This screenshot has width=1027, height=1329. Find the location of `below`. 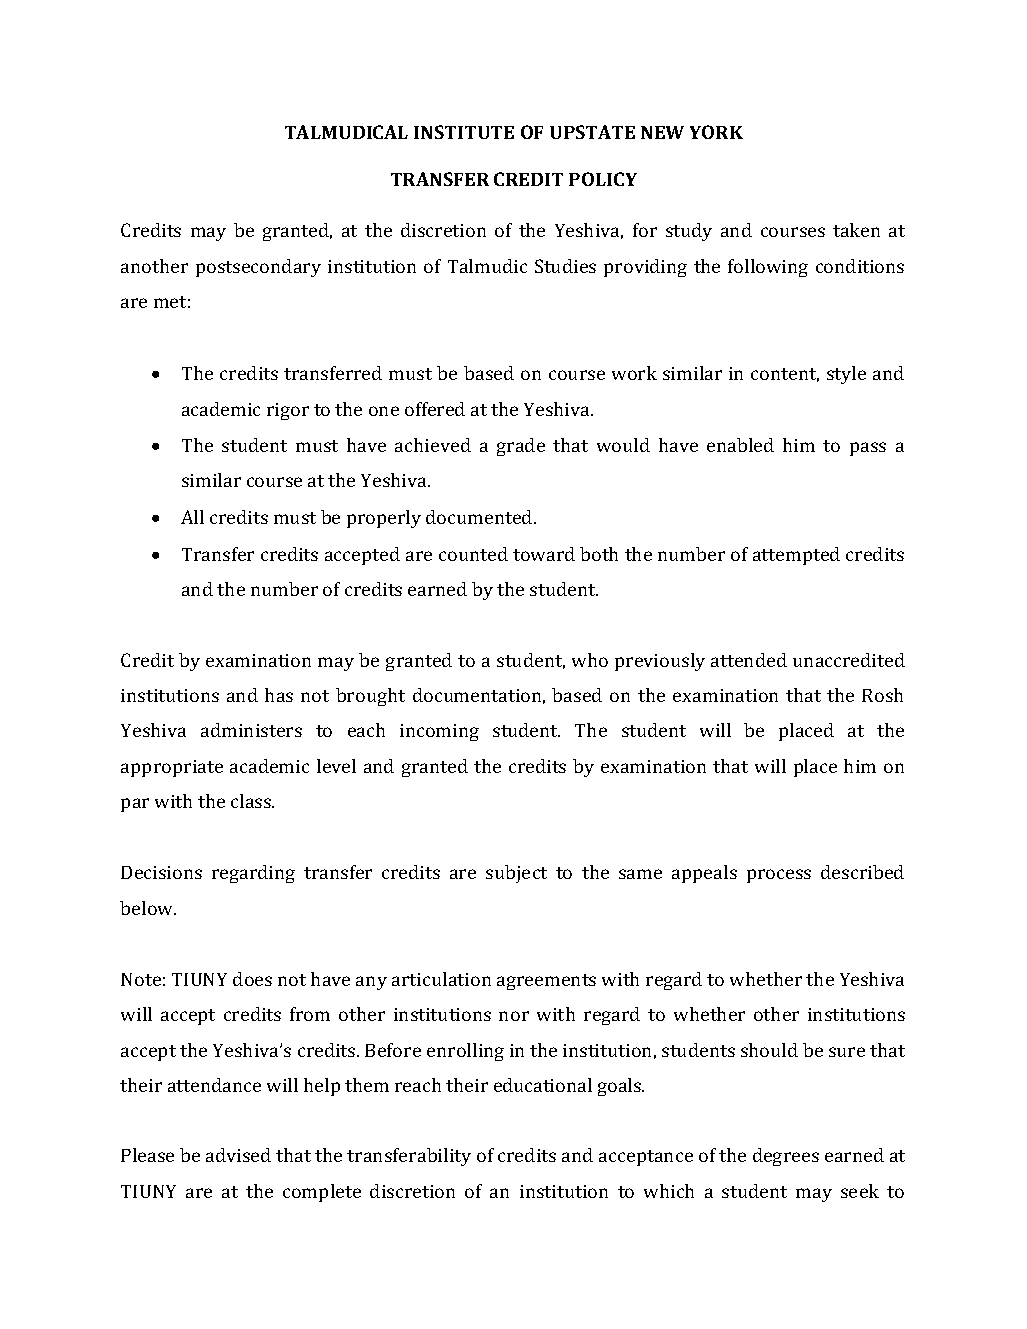

below is located at coordinates (148, 908).
